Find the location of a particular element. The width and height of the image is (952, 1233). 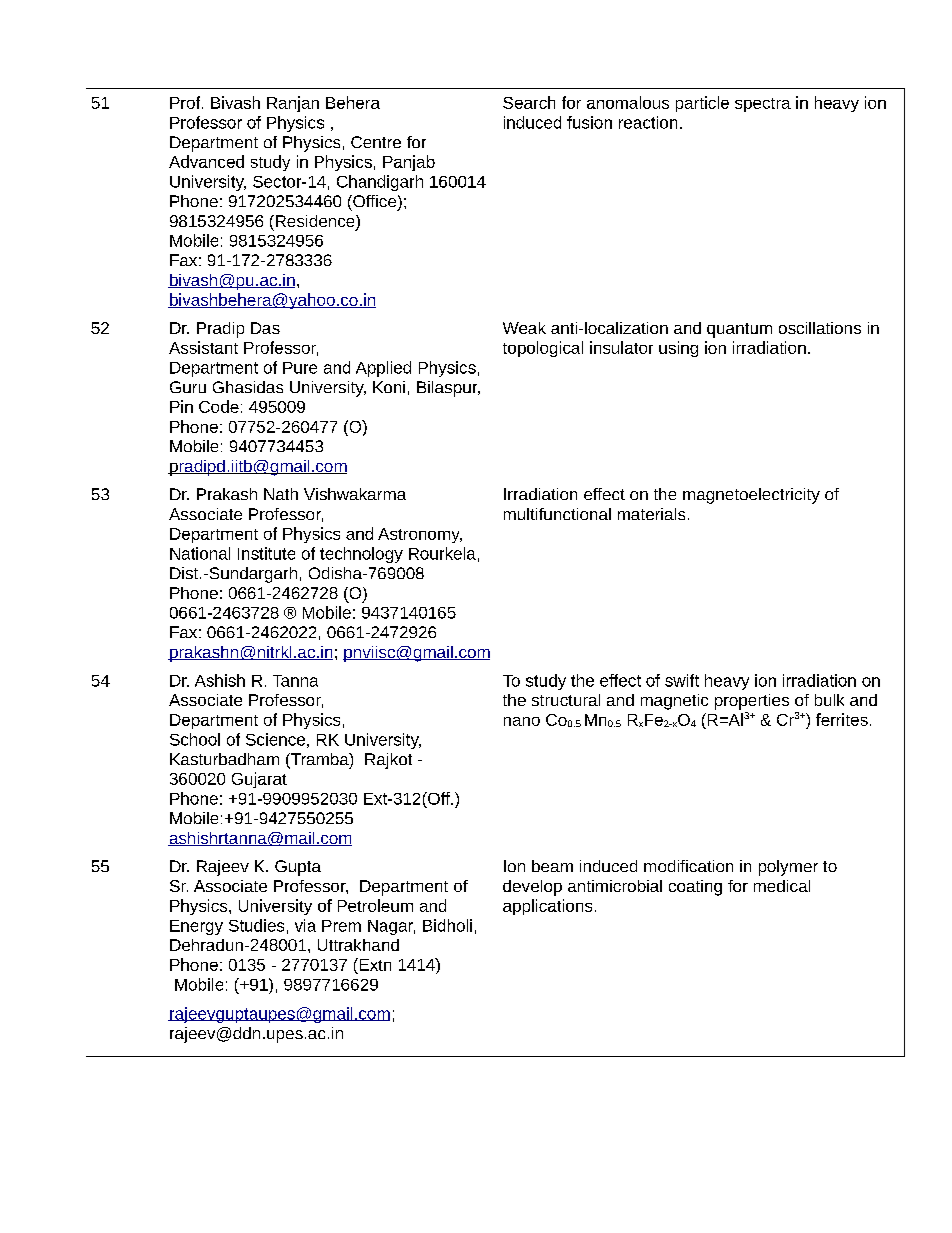

spectra is located at coordinates (763, 105).
